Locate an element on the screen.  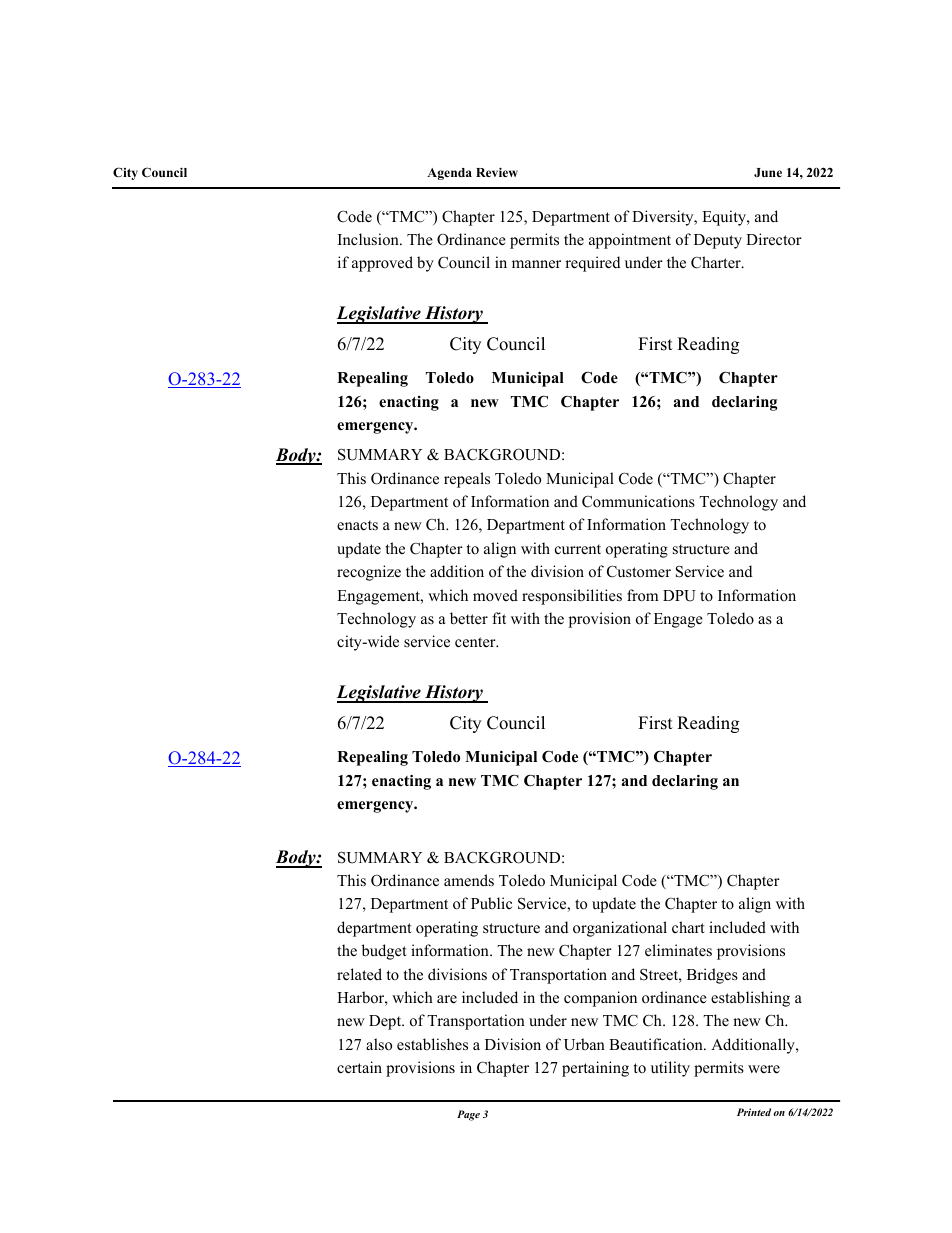
organizational is located at coordinates (620, 929).
